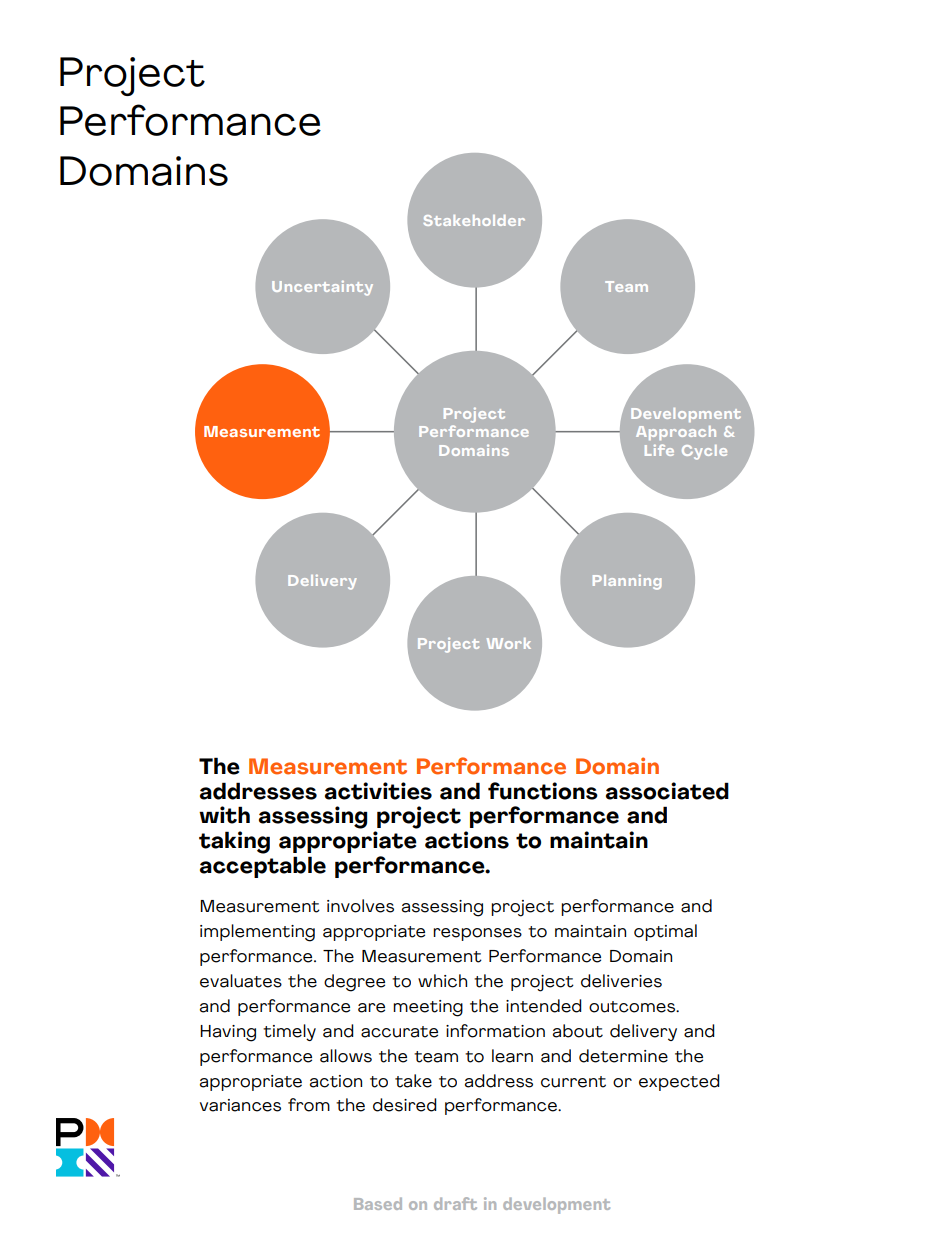 The image size is (952, 1233). What do you see at coordinates (679, 1082) in the image?
I see `expected` at bounding box center [679, 1082].
